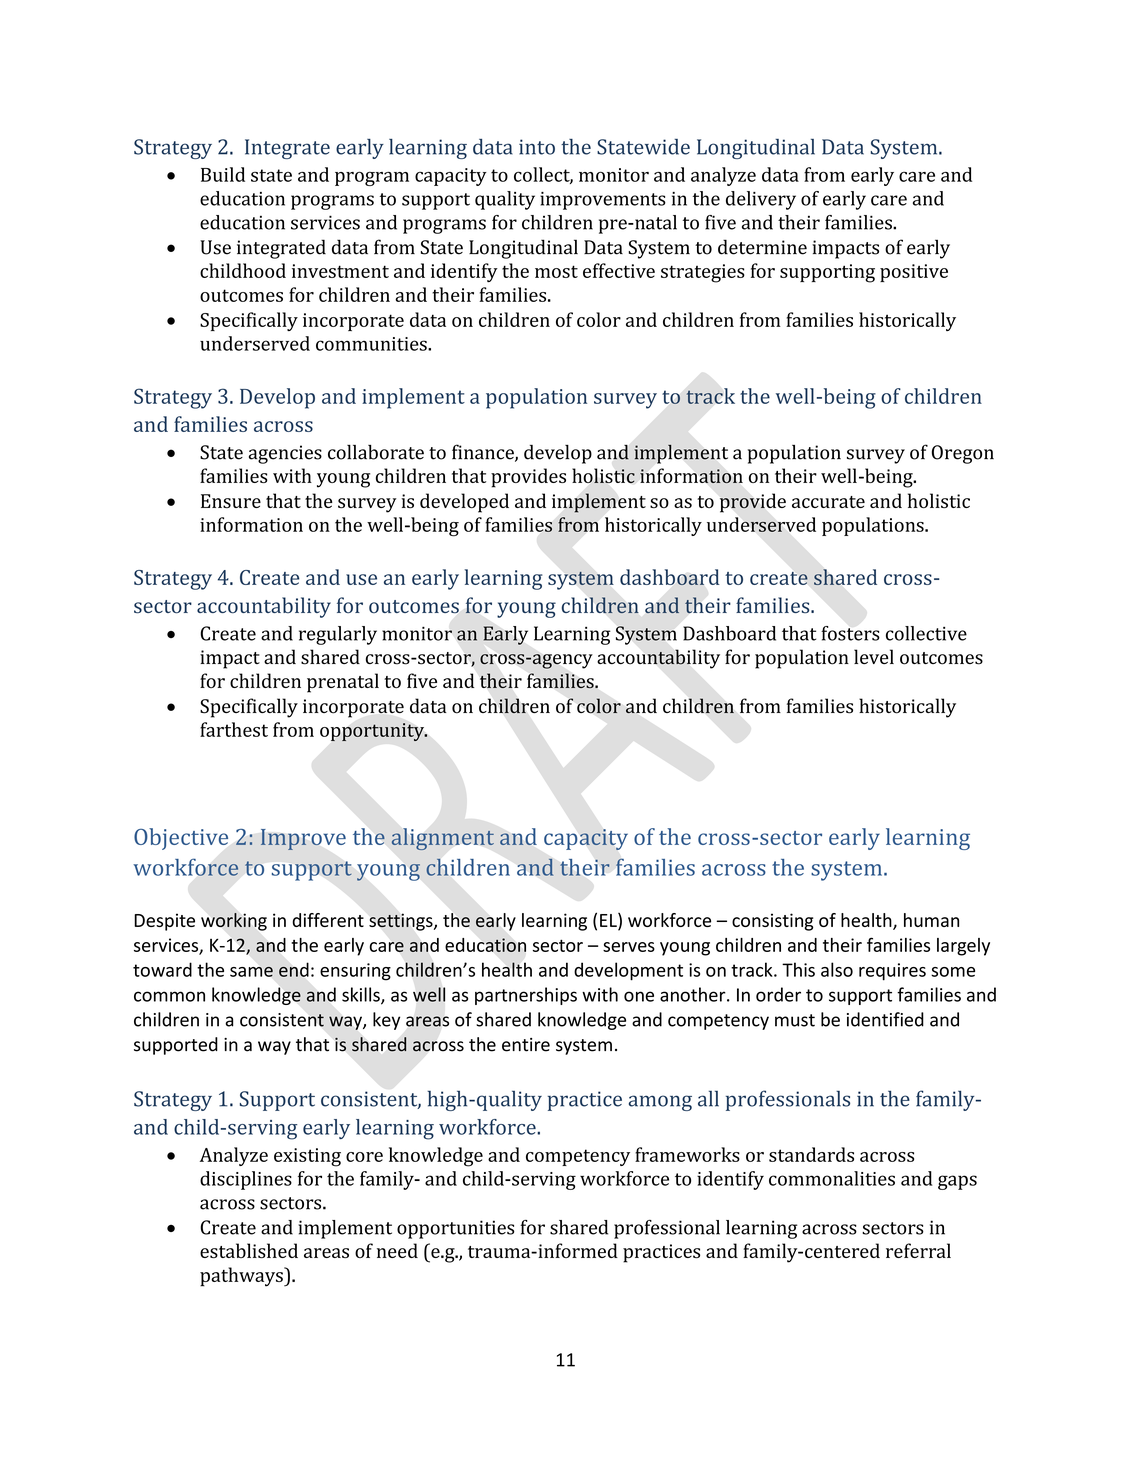  I want to click on referral, so click(918, 1250).
